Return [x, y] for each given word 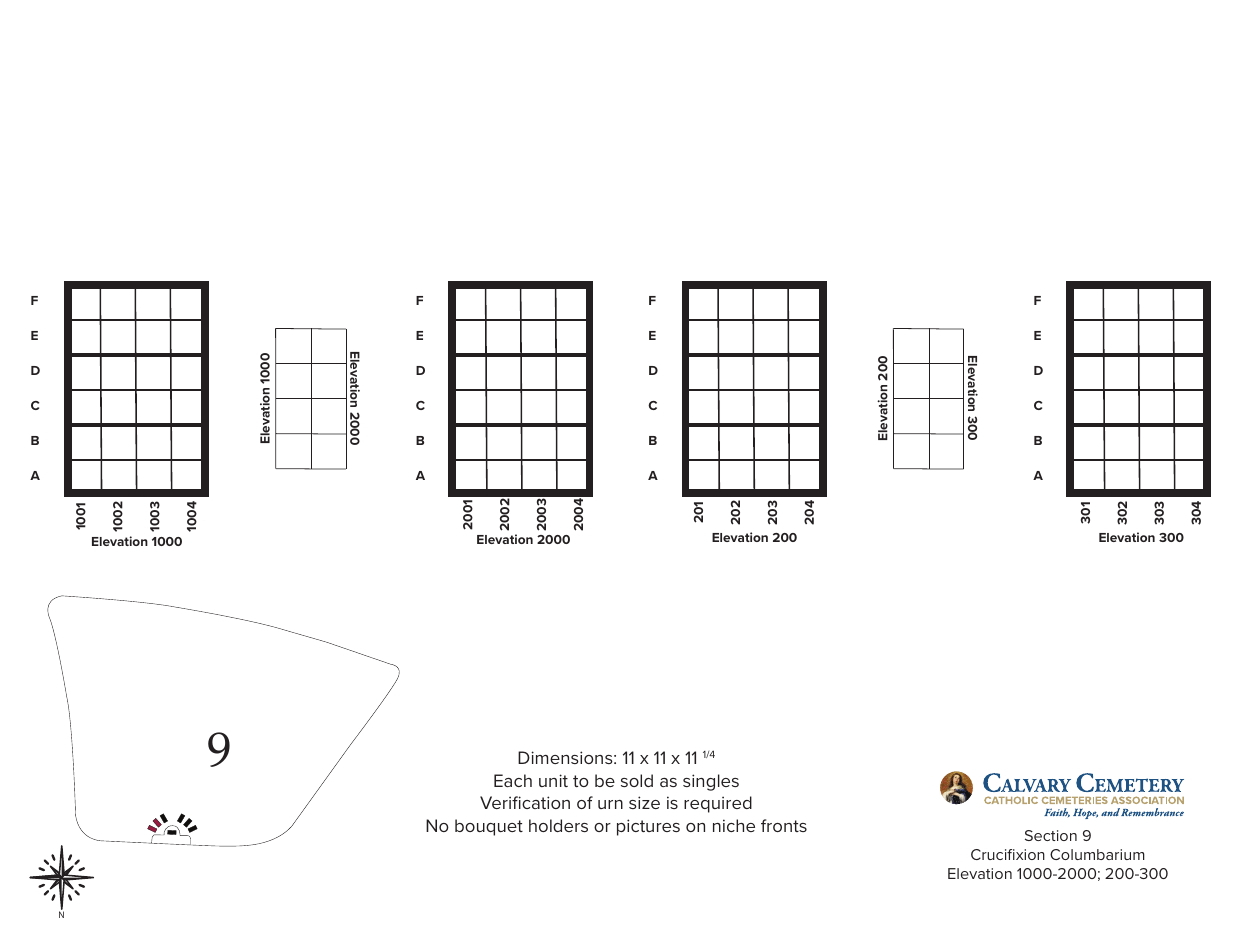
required [718, 804]
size [644, 802]
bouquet [489, 827]
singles [711, 782]
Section [1051, 835]
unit [553, 780]
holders [558, 825]
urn [610, 804]
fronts [784, 825]
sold [637, 780]
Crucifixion [1008, 854]
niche [734, 825]
